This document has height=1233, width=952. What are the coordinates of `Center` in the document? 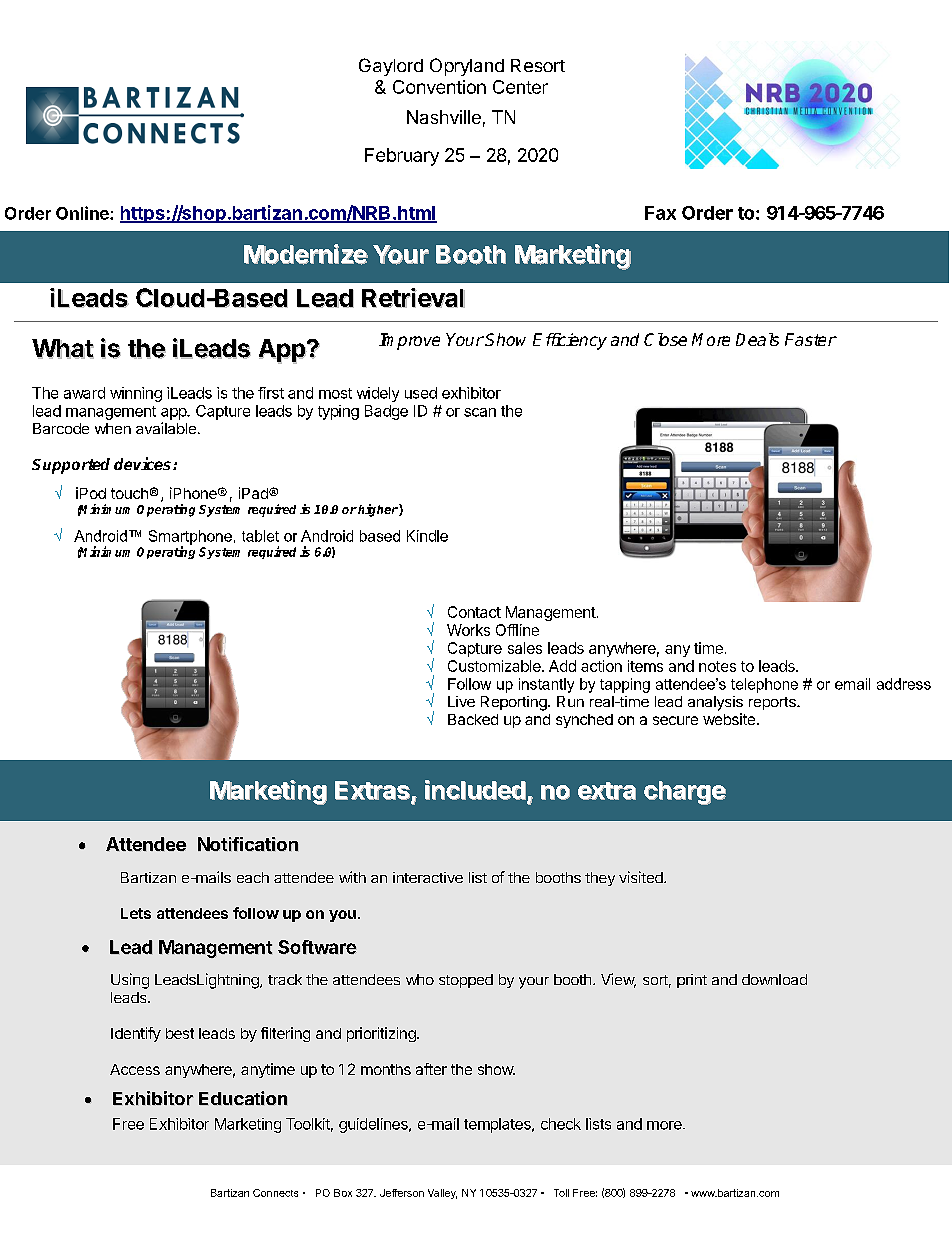 It's located at (520, 87).
